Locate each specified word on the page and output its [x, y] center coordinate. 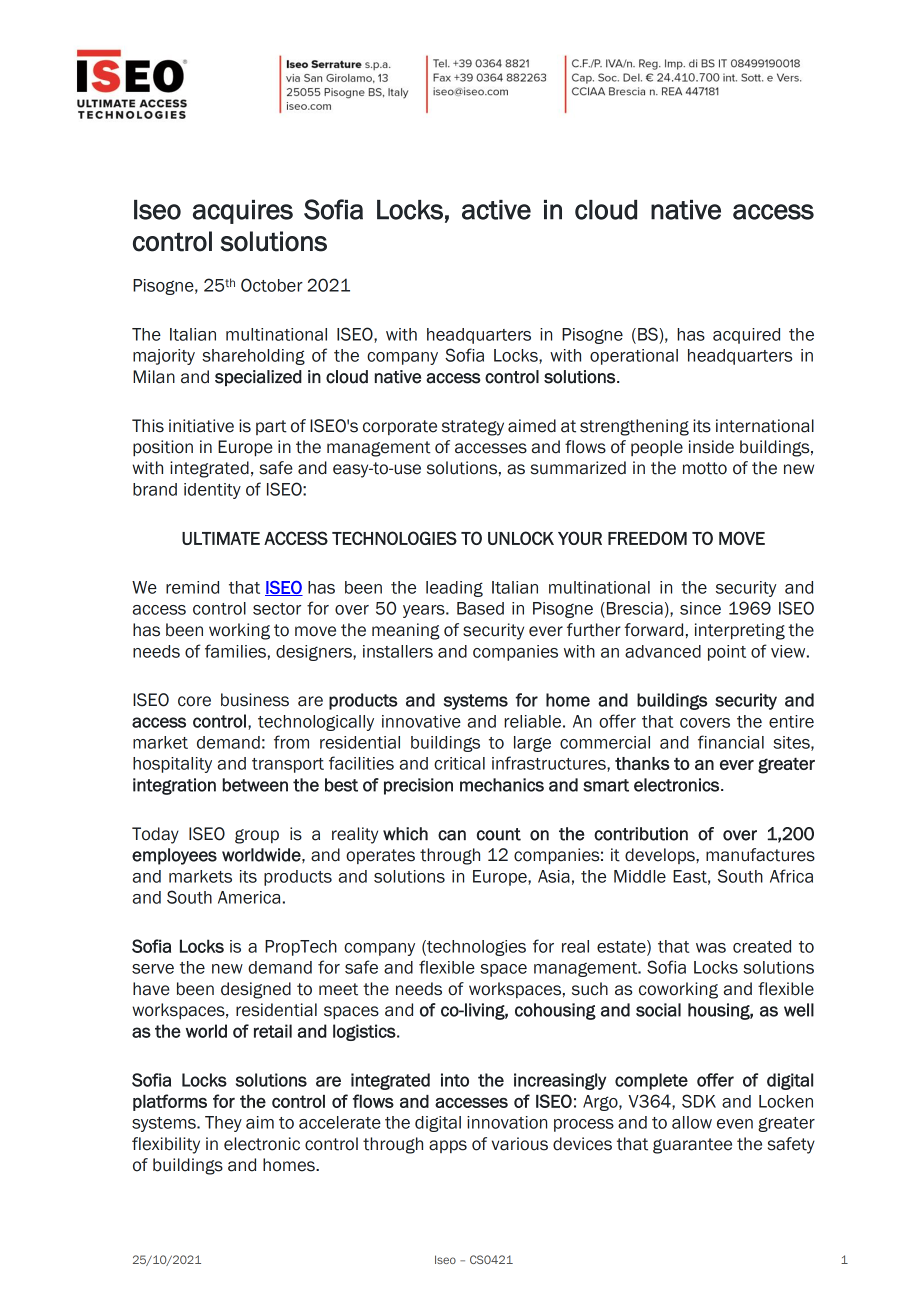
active [496, 210]
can [452, 835]
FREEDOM [647, 538]
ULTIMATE [221, 538]
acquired [746, 336]
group [257, 836]
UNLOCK [521, 538]
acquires [243, 212]
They [223, 1124]
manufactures [760, 855]
